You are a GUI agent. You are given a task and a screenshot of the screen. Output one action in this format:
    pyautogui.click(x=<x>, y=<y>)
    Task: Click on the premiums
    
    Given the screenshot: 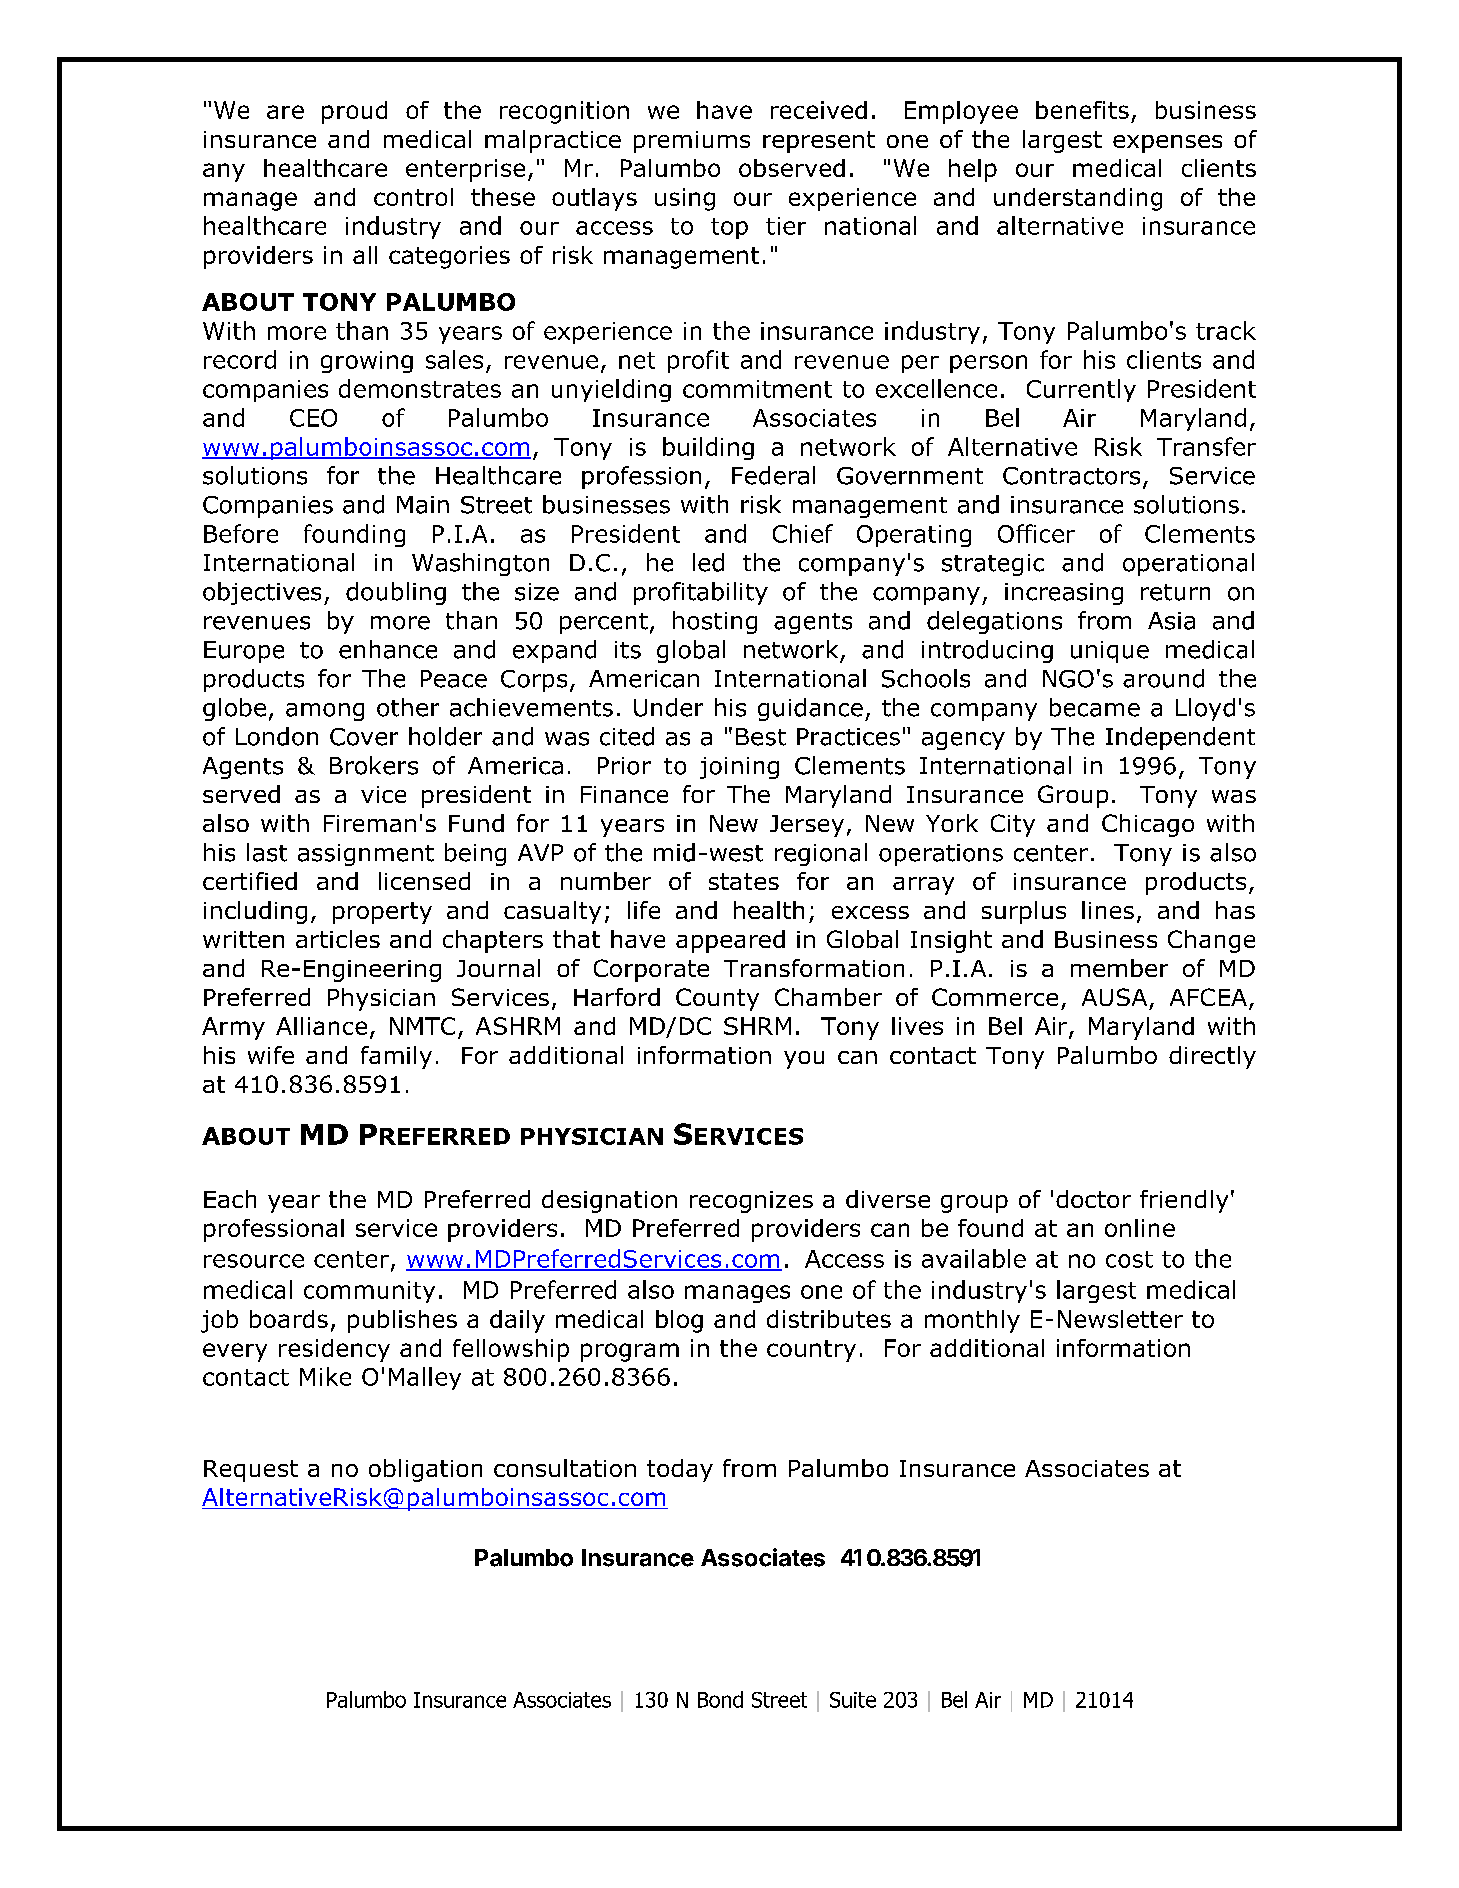 What is the action you would take?
    pyautogui.click(x=692, y=142)
